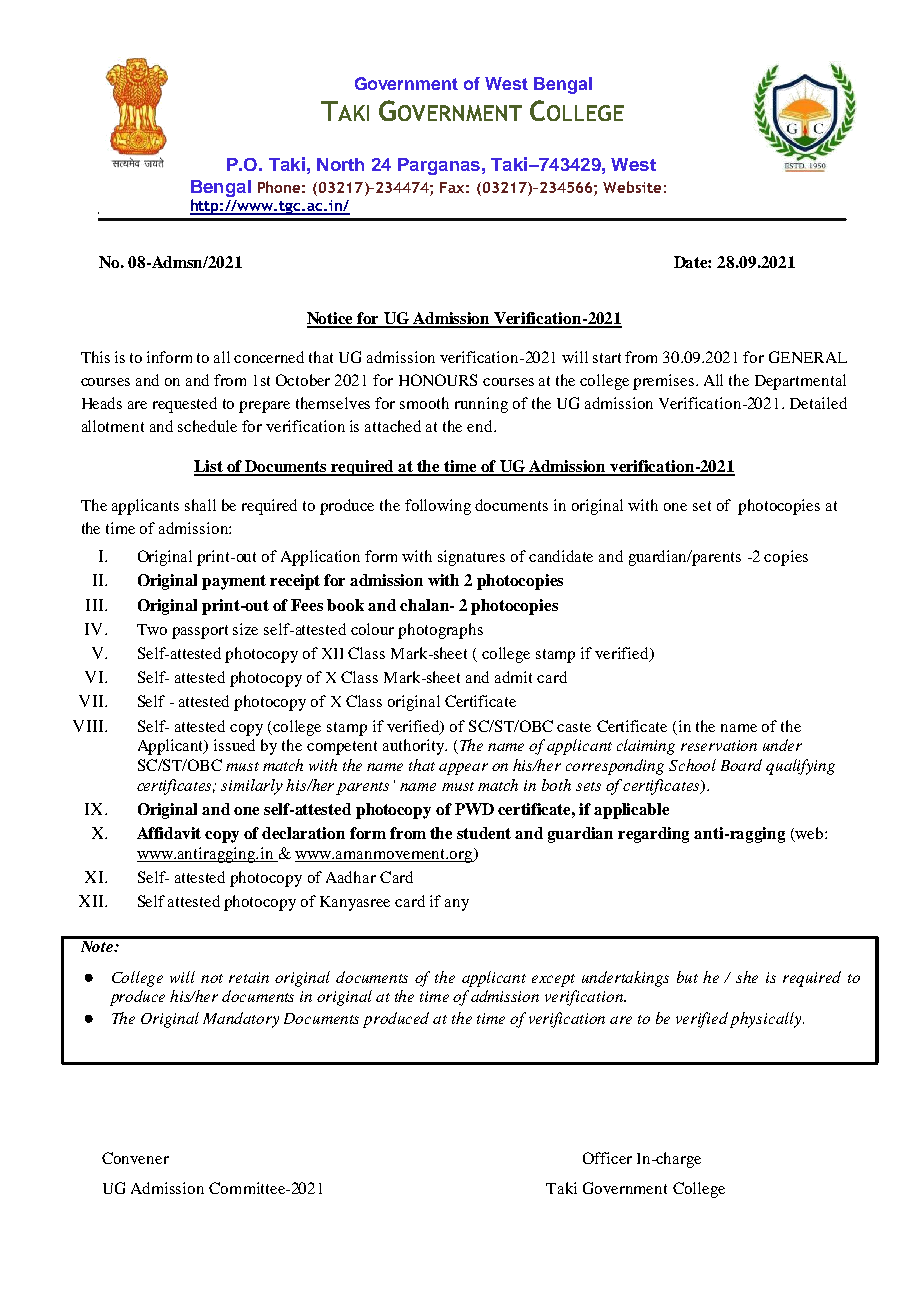 The height and width of the screenshot is (1309, 924). I want to click on photographs, so click(440, 631).
